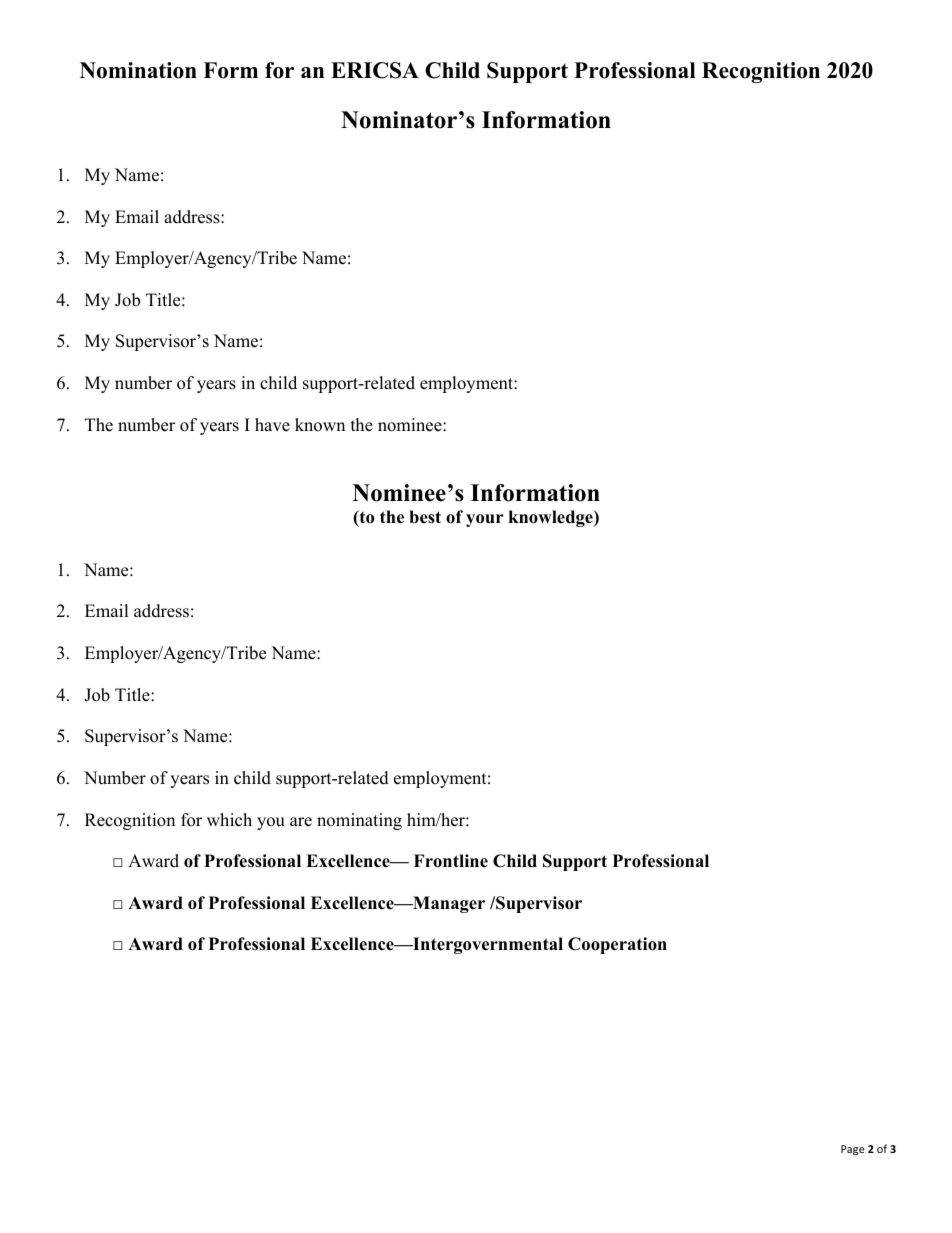 This page has height=1233, width=952. I want to click on have, so click(272, 425).
